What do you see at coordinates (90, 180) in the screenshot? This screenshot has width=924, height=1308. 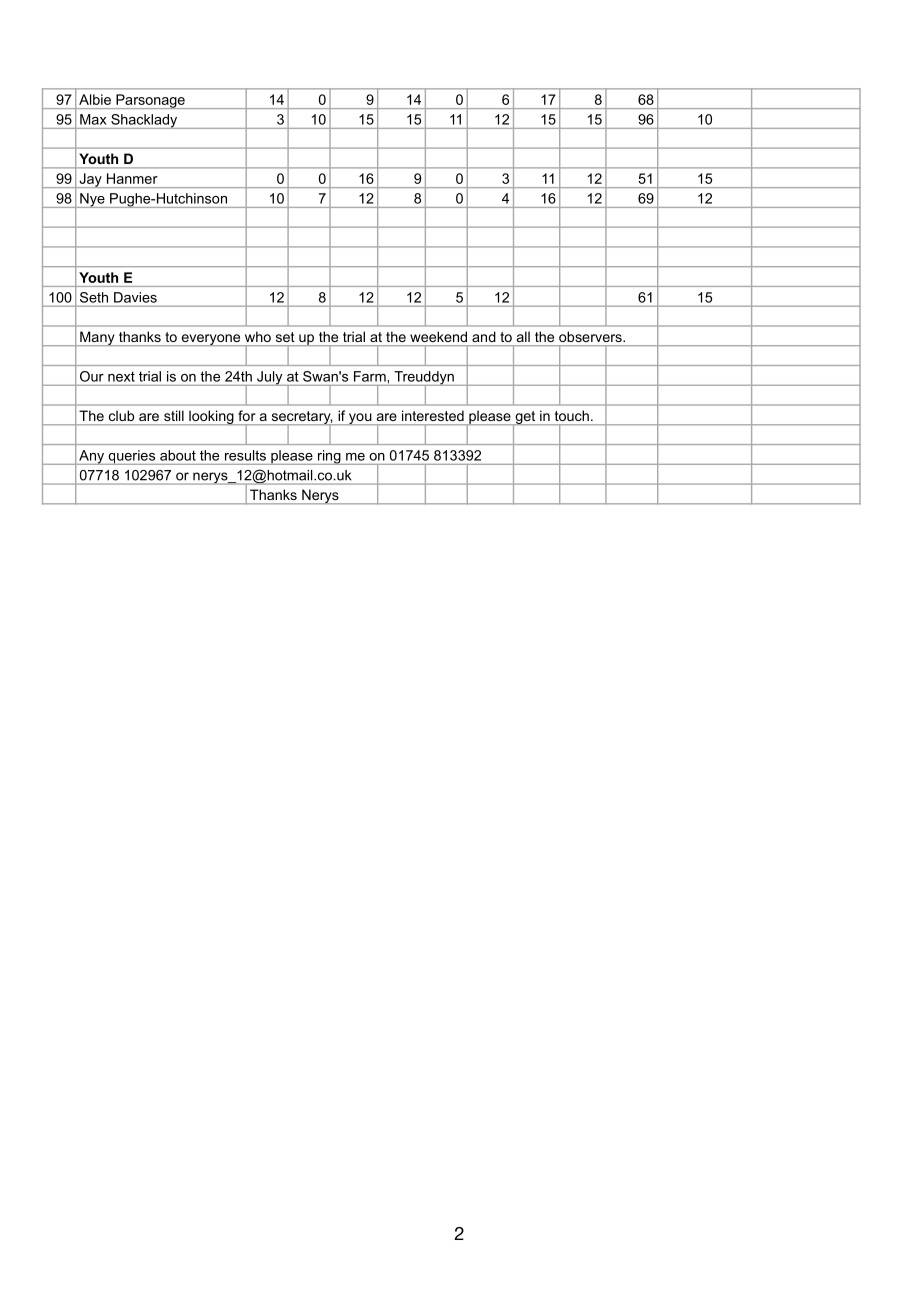 I see `Jay` at bounding box center [90, 180].
